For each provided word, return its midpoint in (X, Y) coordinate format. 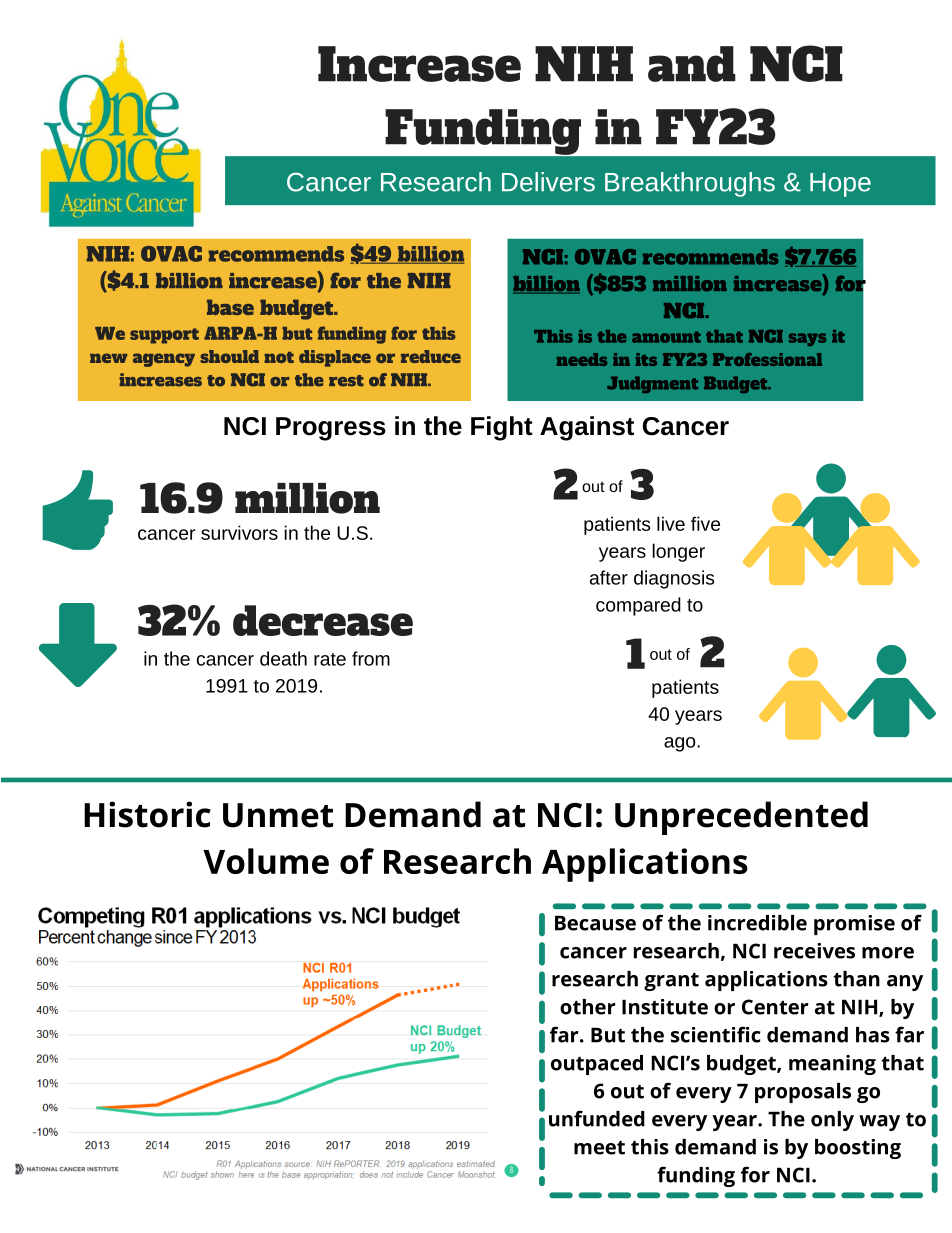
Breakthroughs (690, 184)
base (230, 307)
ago (681, 744)
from (371, 658)
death (283, 658)
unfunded (597, 1118)
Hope (840, 185)
